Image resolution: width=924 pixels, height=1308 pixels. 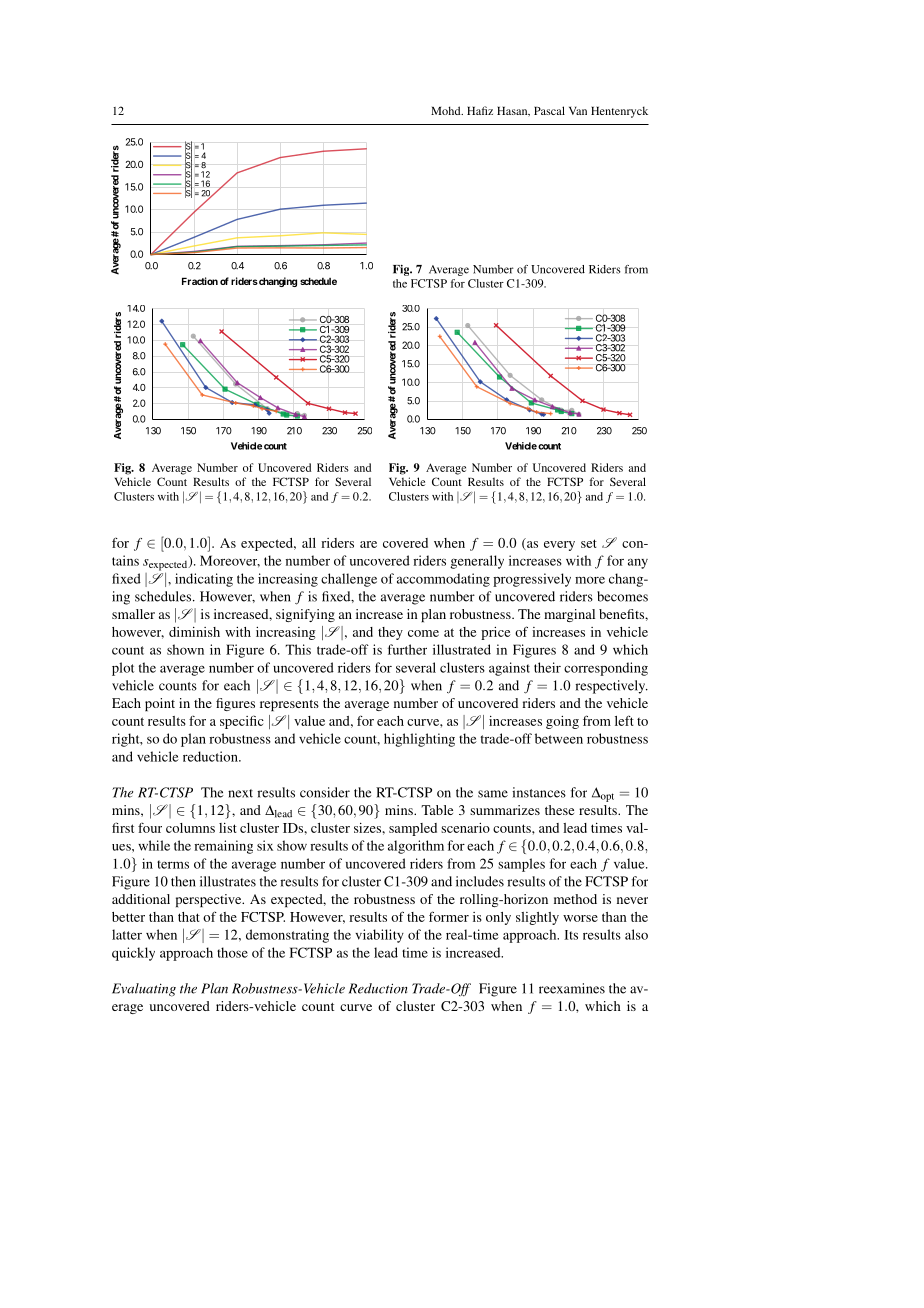 What do you see at coordinates (419, 740) in the screenshot?
I see `highlighting` at bounding box center [419, 740].
